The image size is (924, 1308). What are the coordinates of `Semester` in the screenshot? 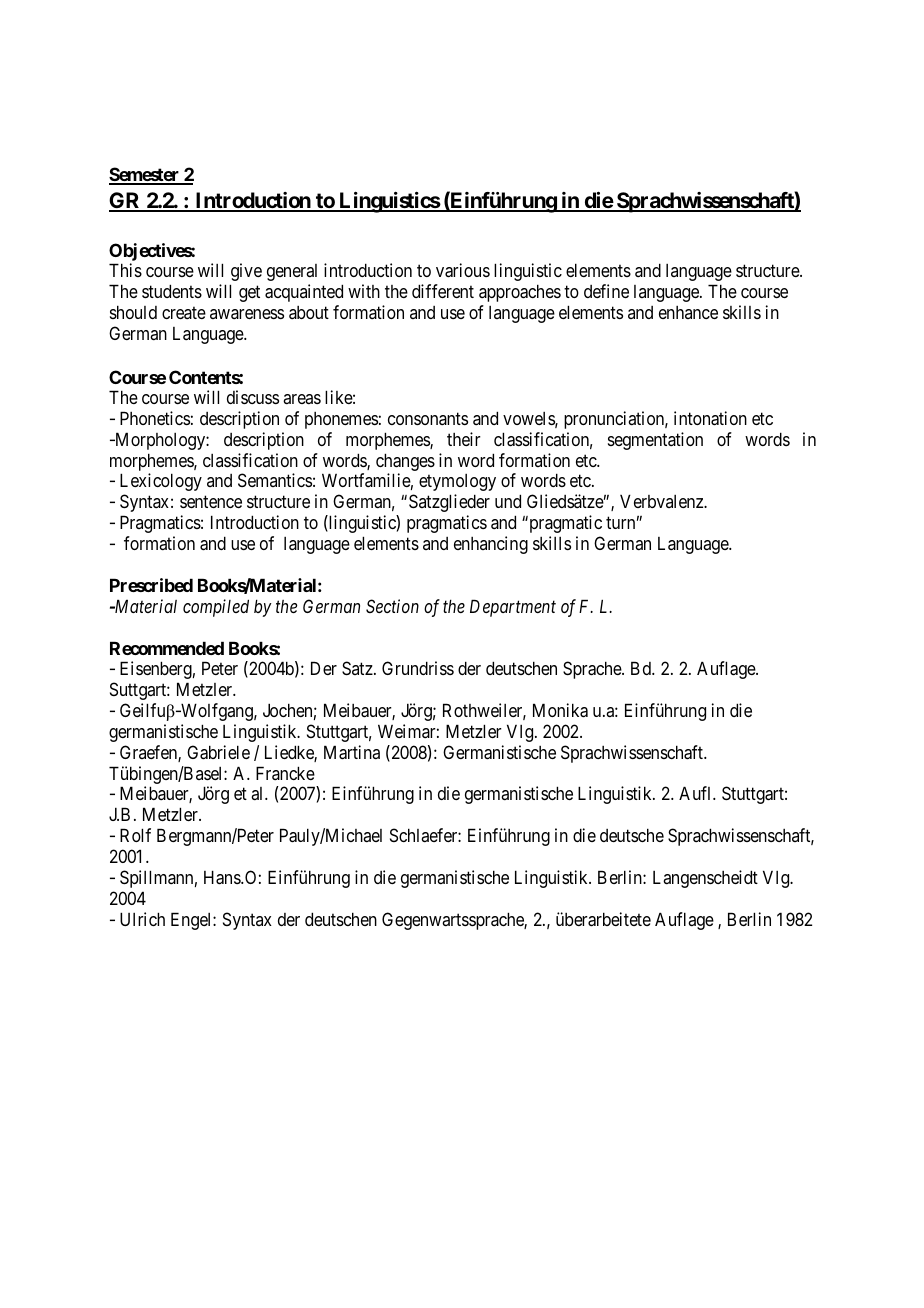 It's located at (145, 175).
